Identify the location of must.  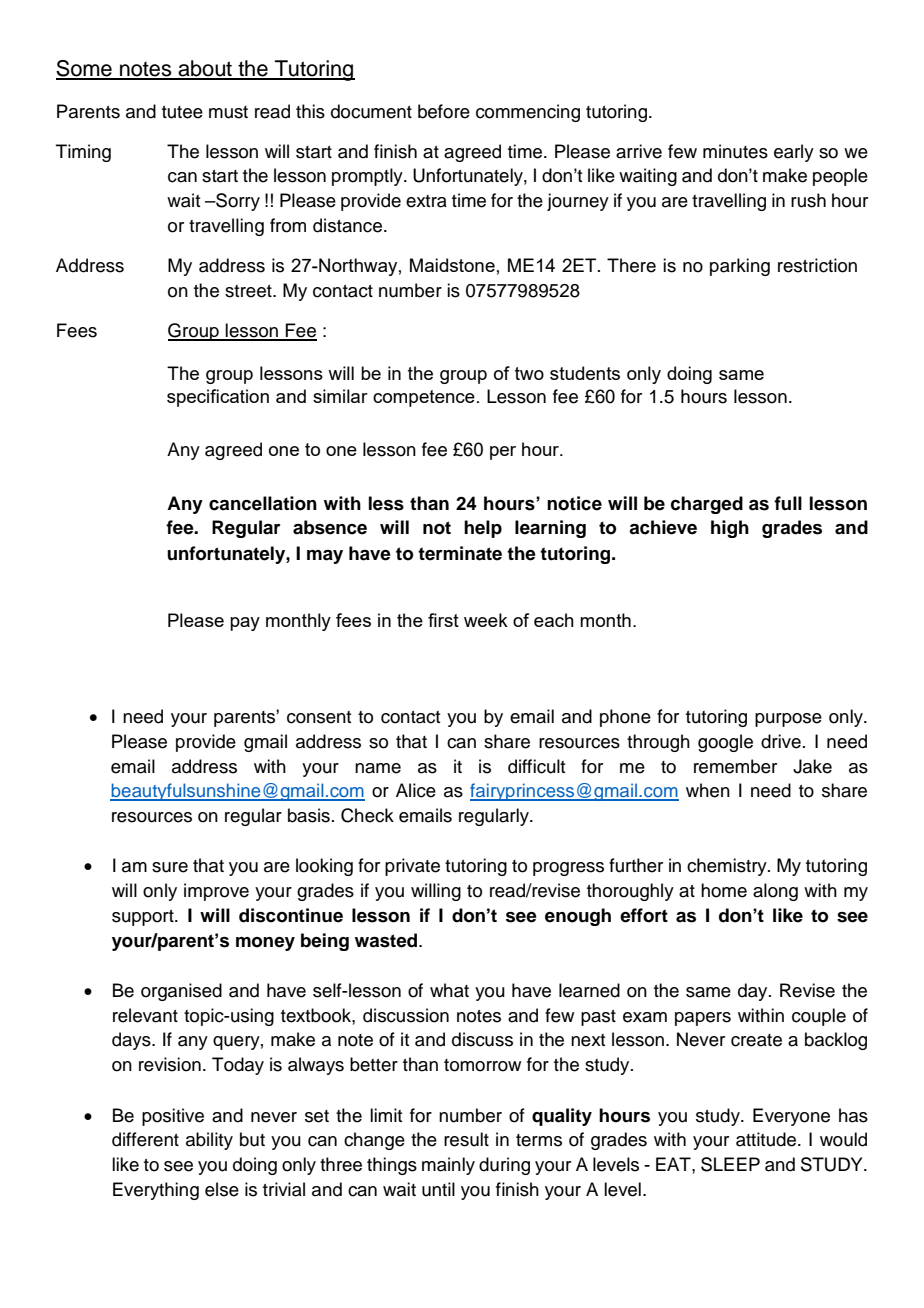
(228, 112).
